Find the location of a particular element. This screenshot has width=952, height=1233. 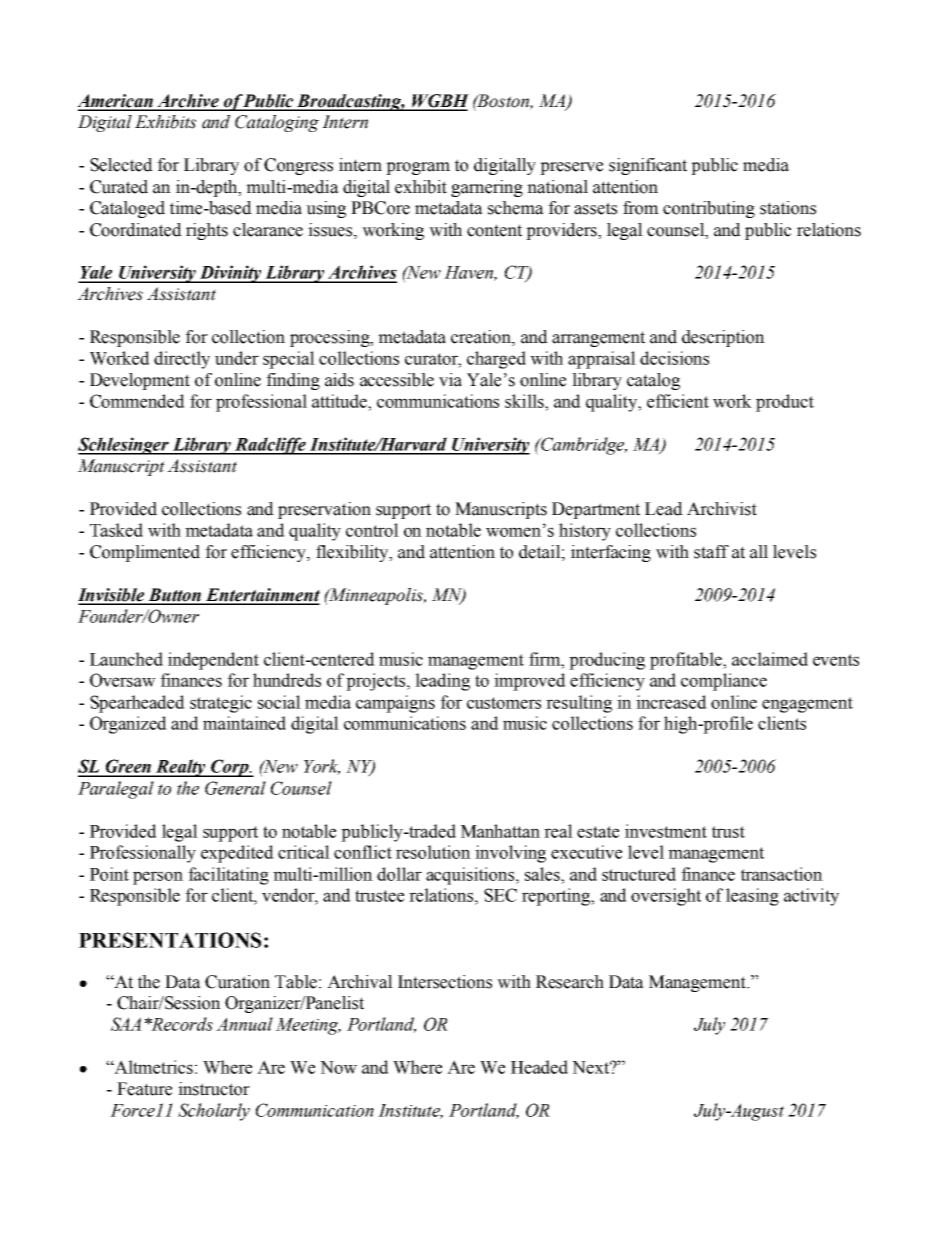

engagement is located at coordinates (807, 705).
